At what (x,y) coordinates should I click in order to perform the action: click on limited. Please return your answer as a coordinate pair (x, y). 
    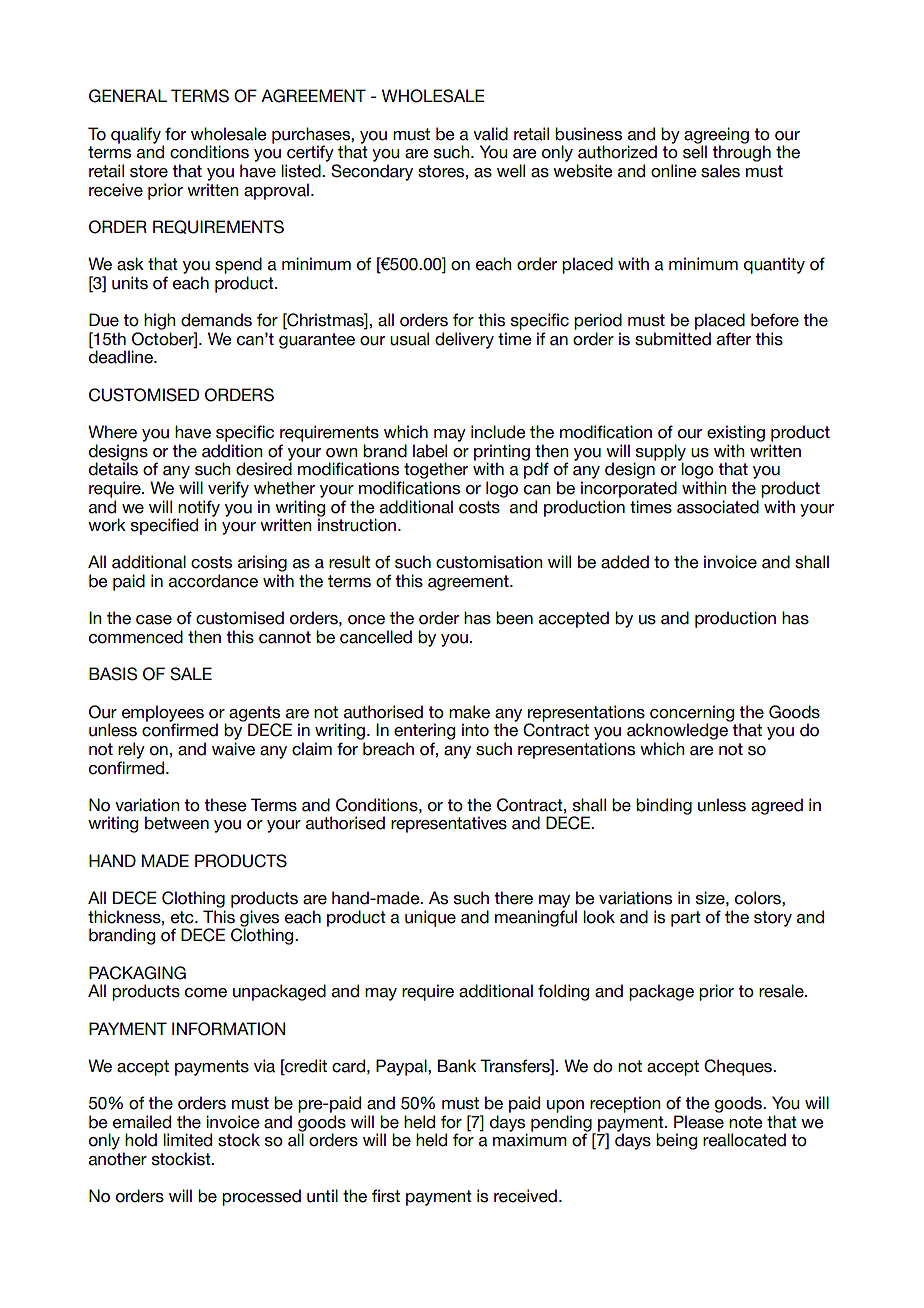
    Looking at the image, I should click on (187, 1140).
